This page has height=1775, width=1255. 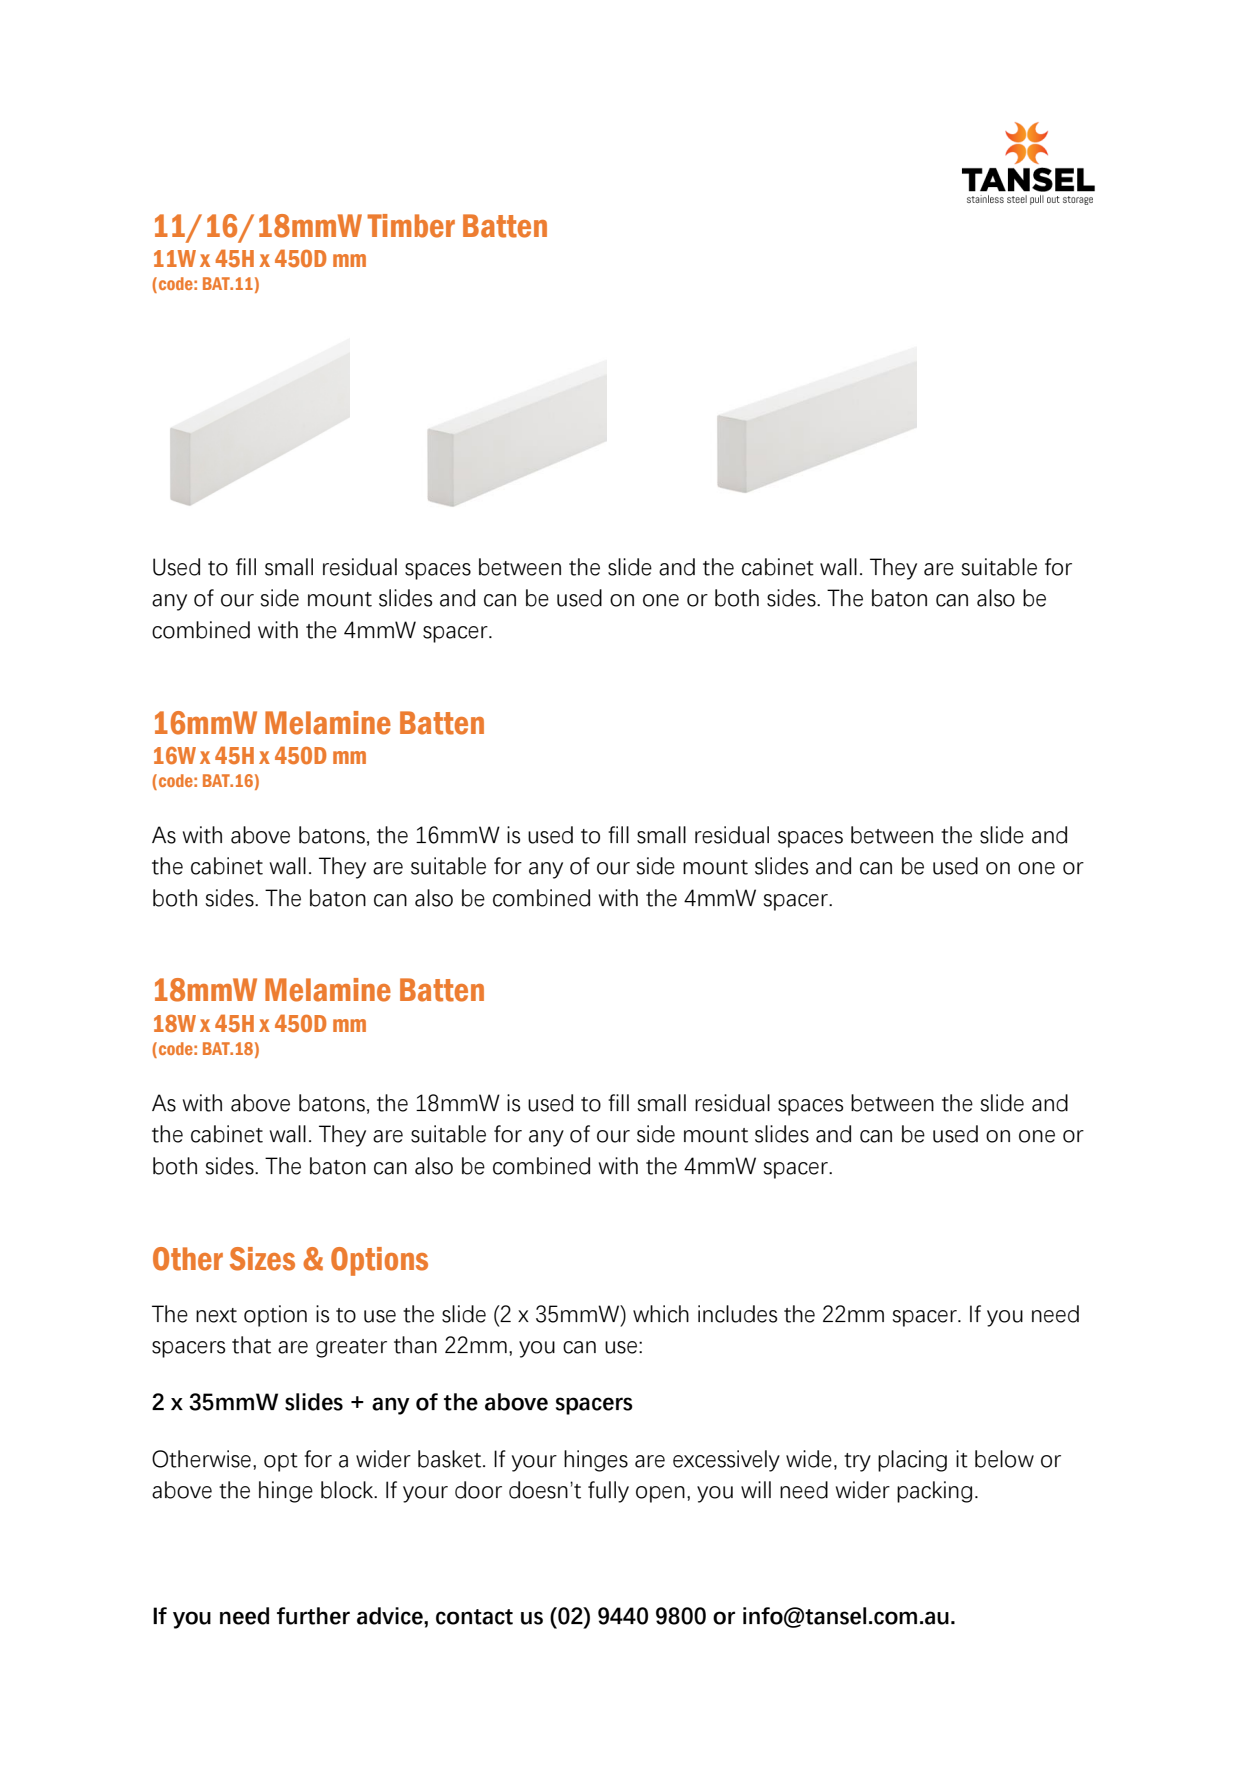 I want to click on placing, so click(x=912, y=1461).
